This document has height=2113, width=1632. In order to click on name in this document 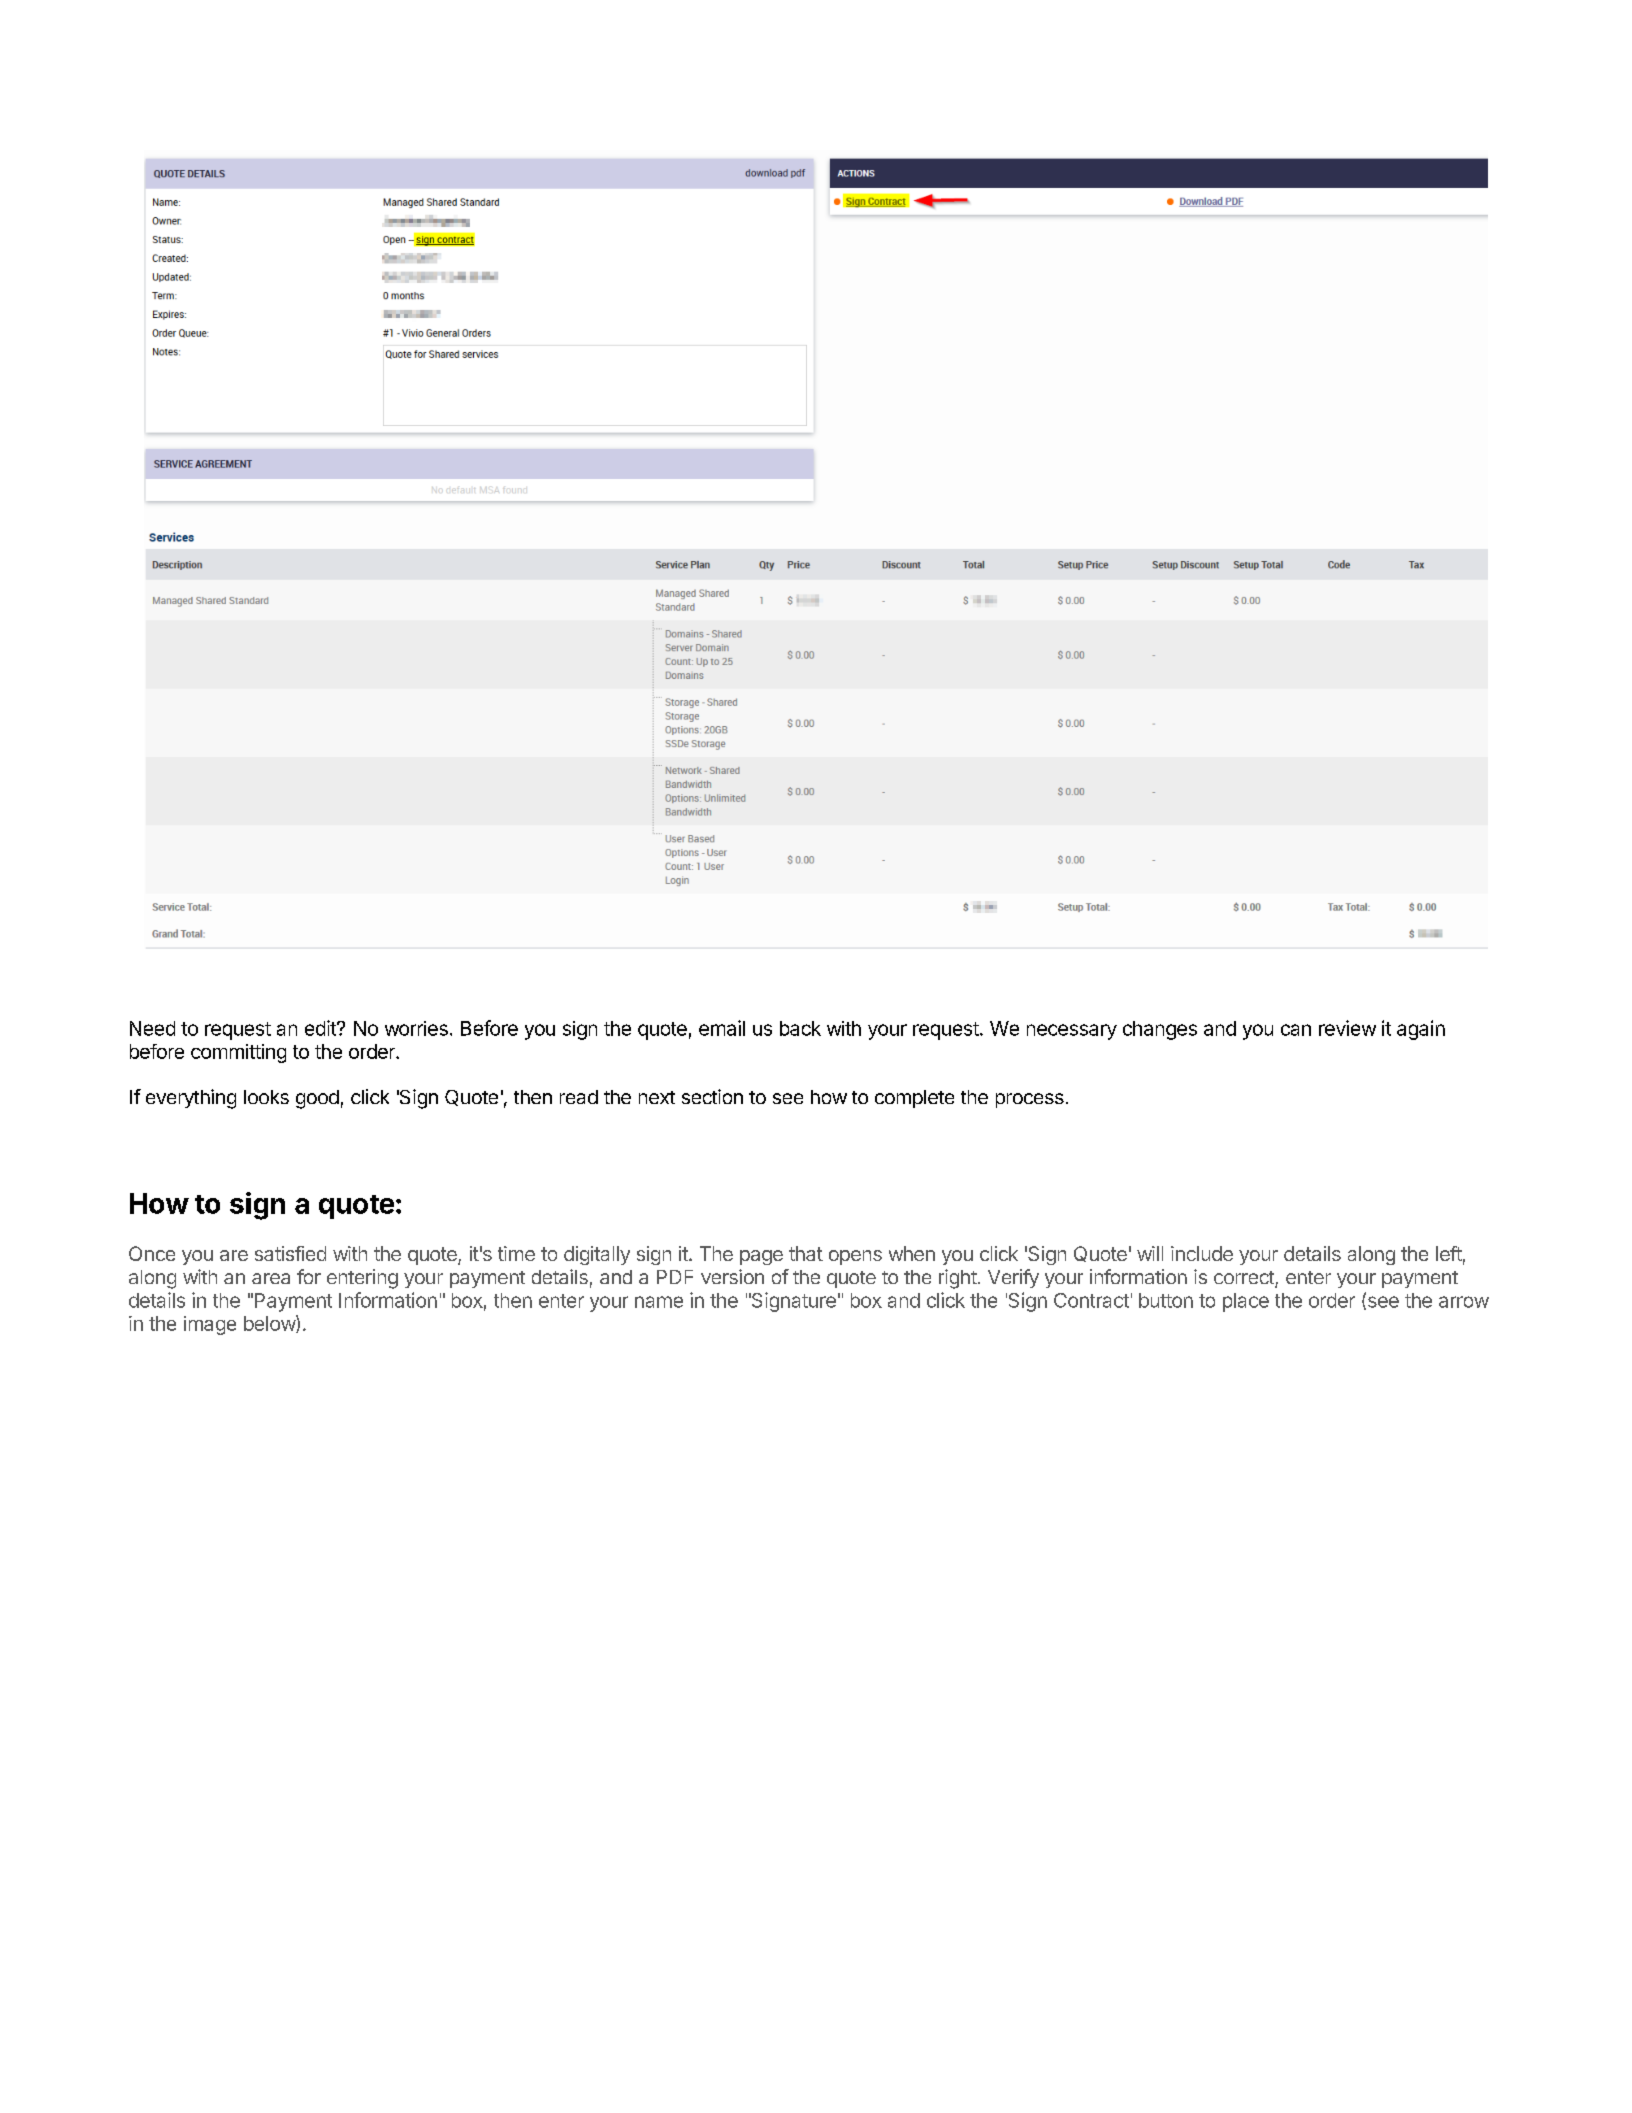, I will do `click(659, 1302)`.
